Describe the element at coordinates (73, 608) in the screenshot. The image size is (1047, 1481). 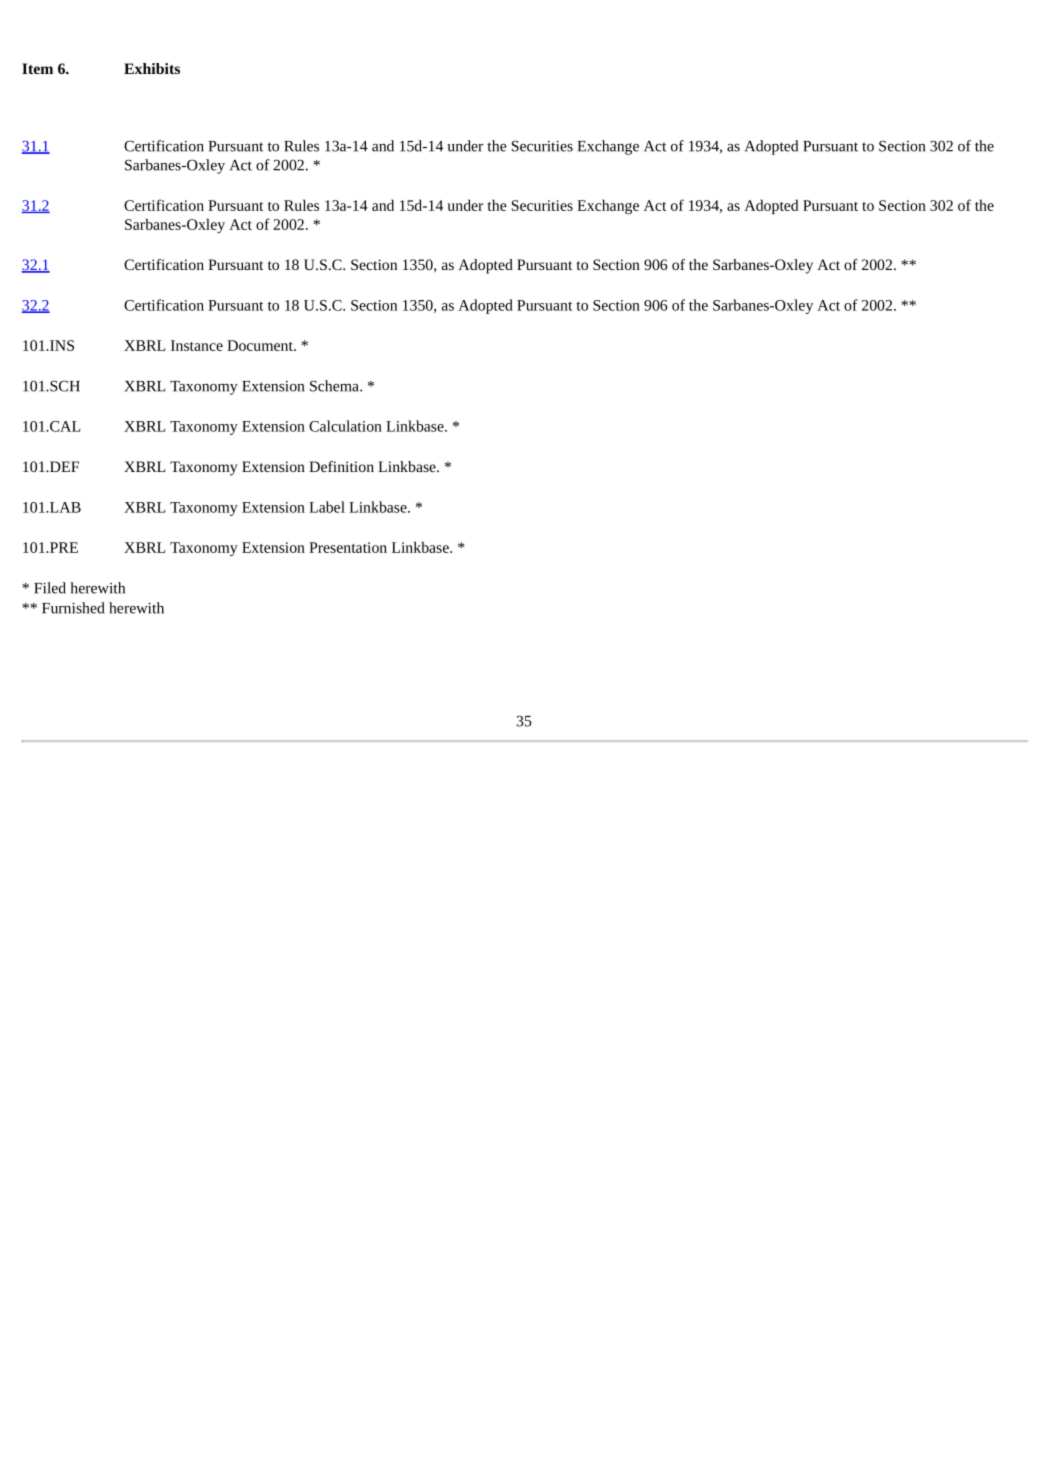
I see `Furnished` at that location.
